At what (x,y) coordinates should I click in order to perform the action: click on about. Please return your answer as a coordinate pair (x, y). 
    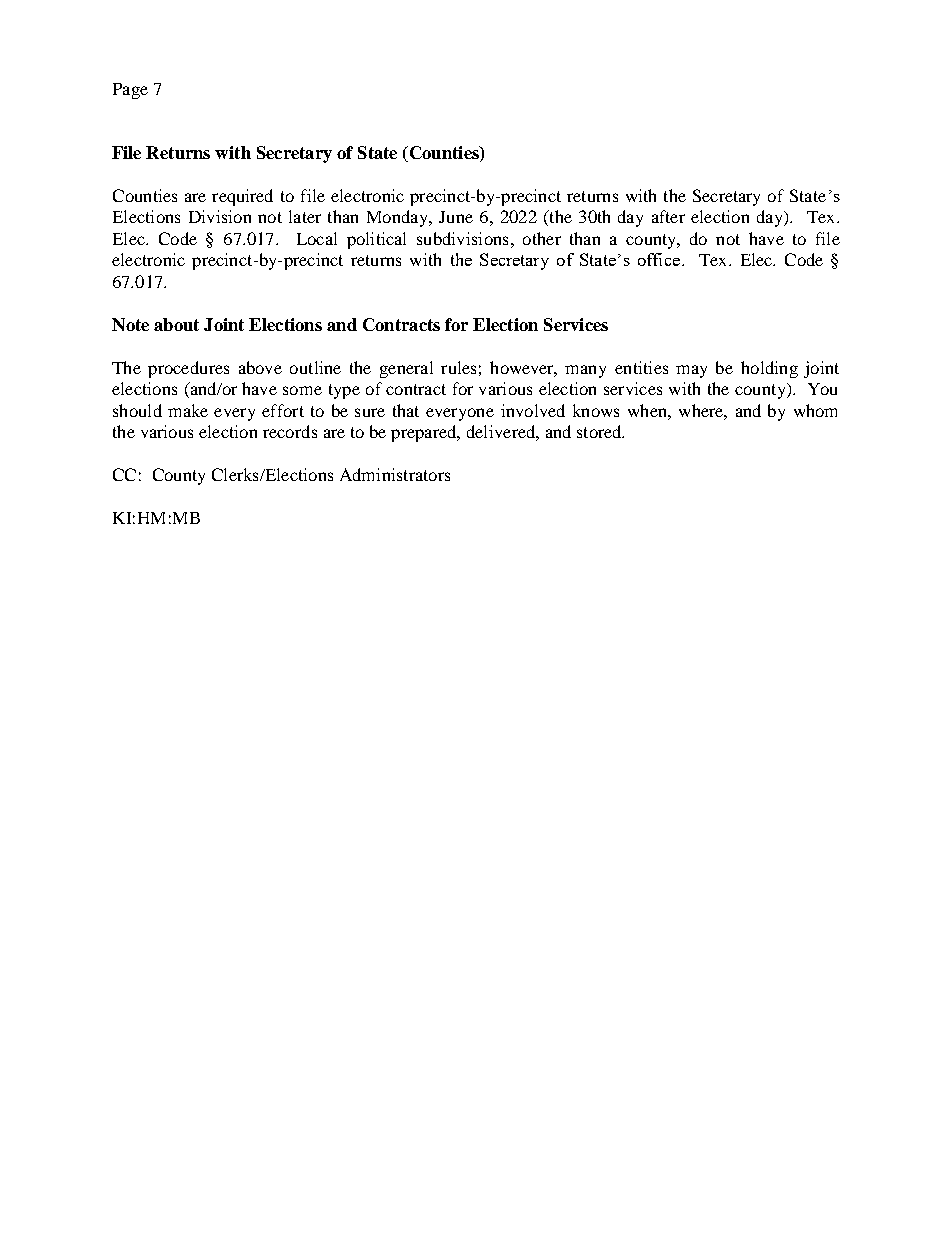
    Looking at the image, I should click on (176, 324).
